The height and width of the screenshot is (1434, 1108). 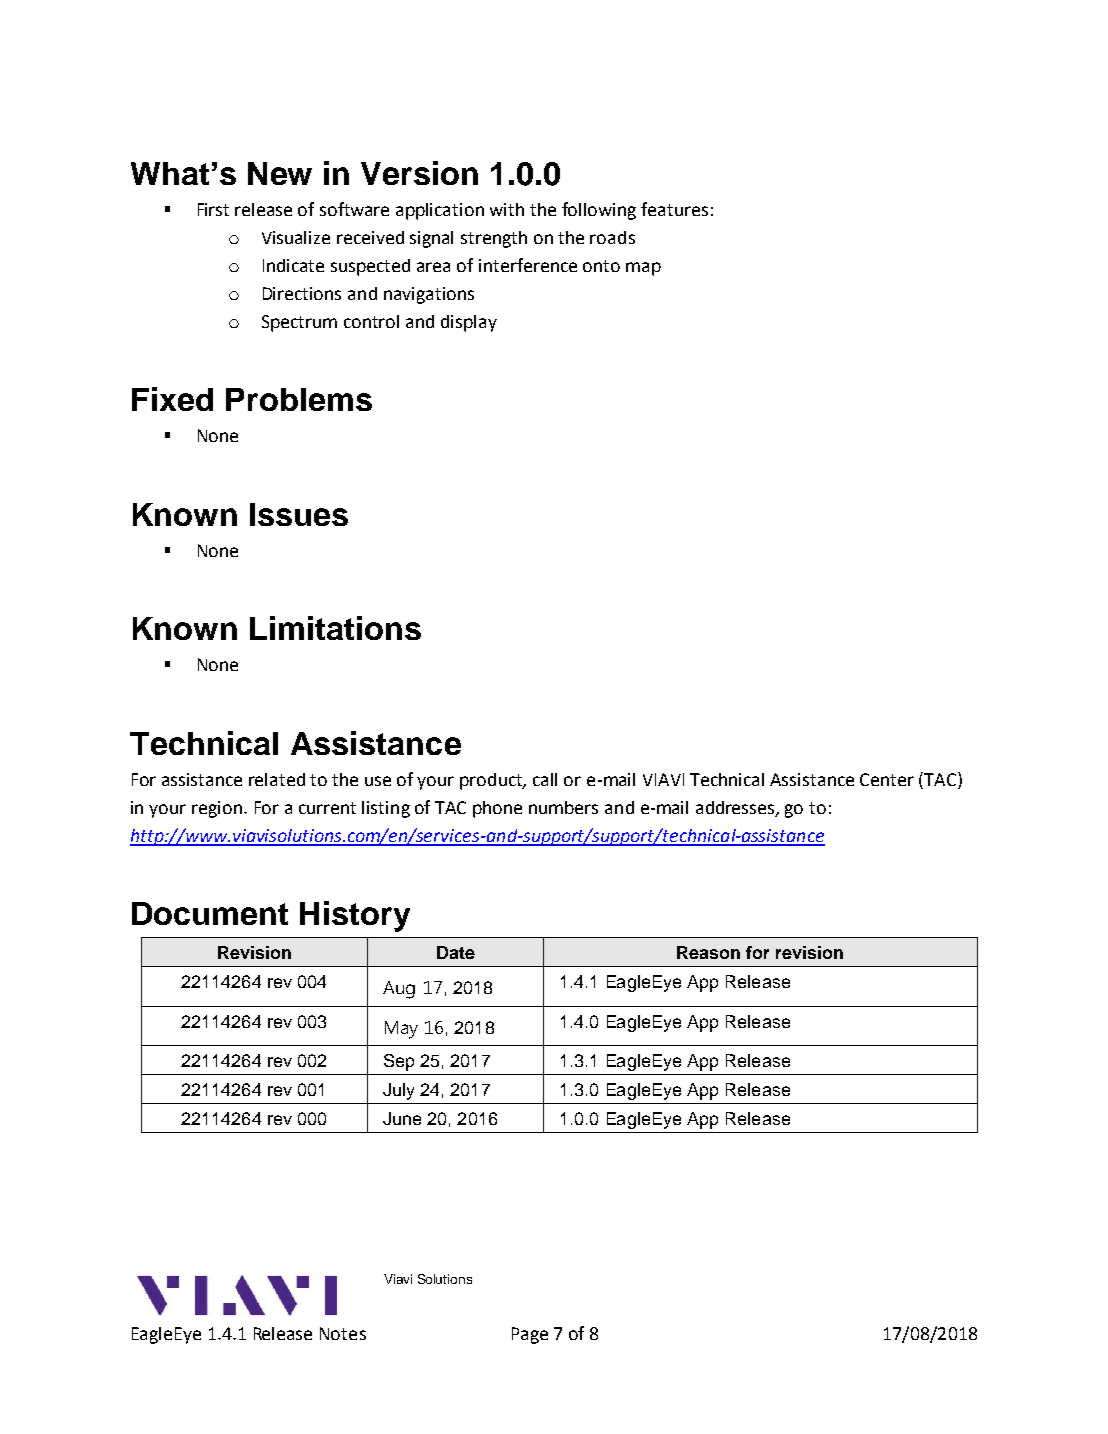 I want to click on call, so click(x=545, y=779).
